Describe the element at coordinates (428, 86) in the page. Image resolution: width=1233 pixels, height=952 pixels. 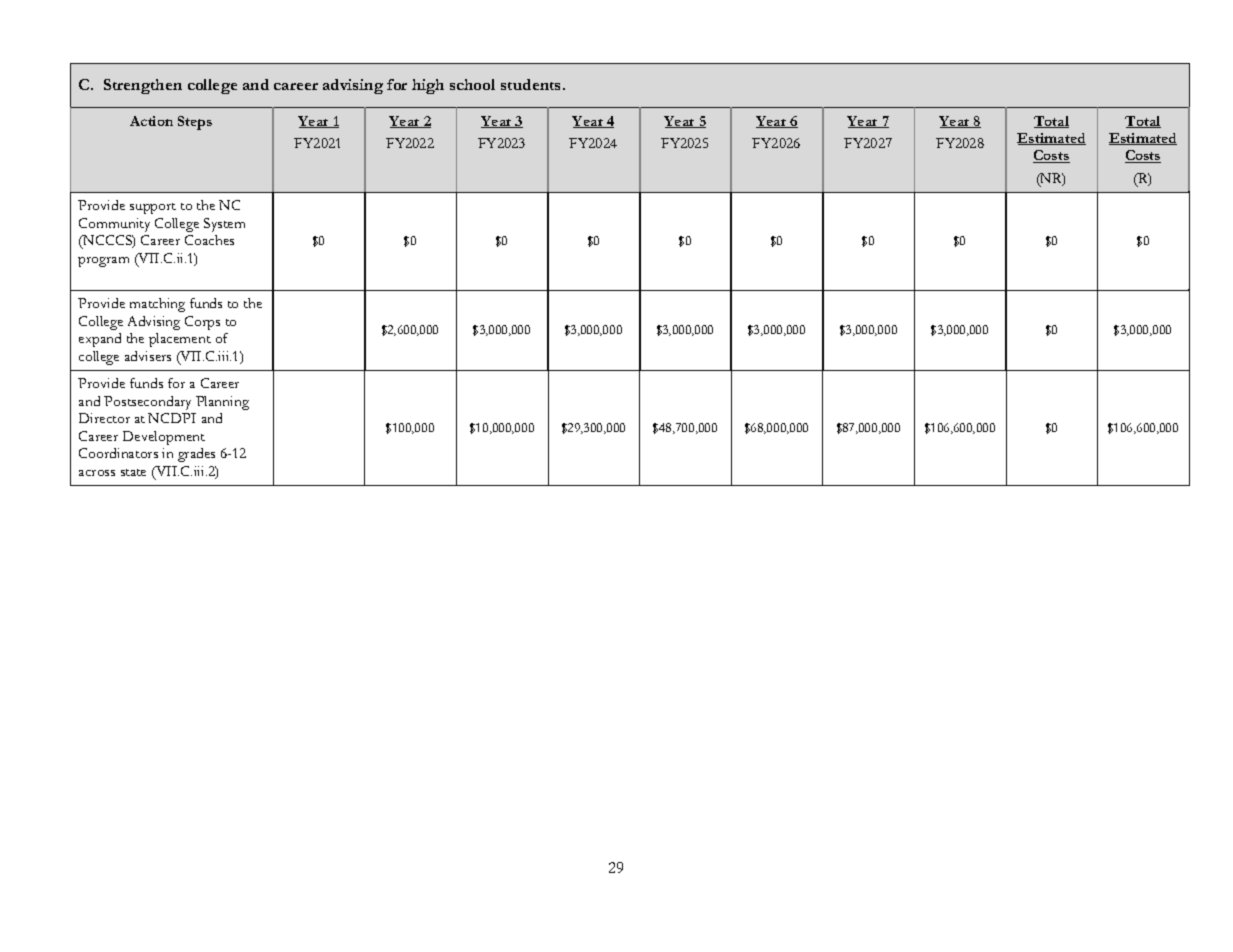
I see `high` at that location.
